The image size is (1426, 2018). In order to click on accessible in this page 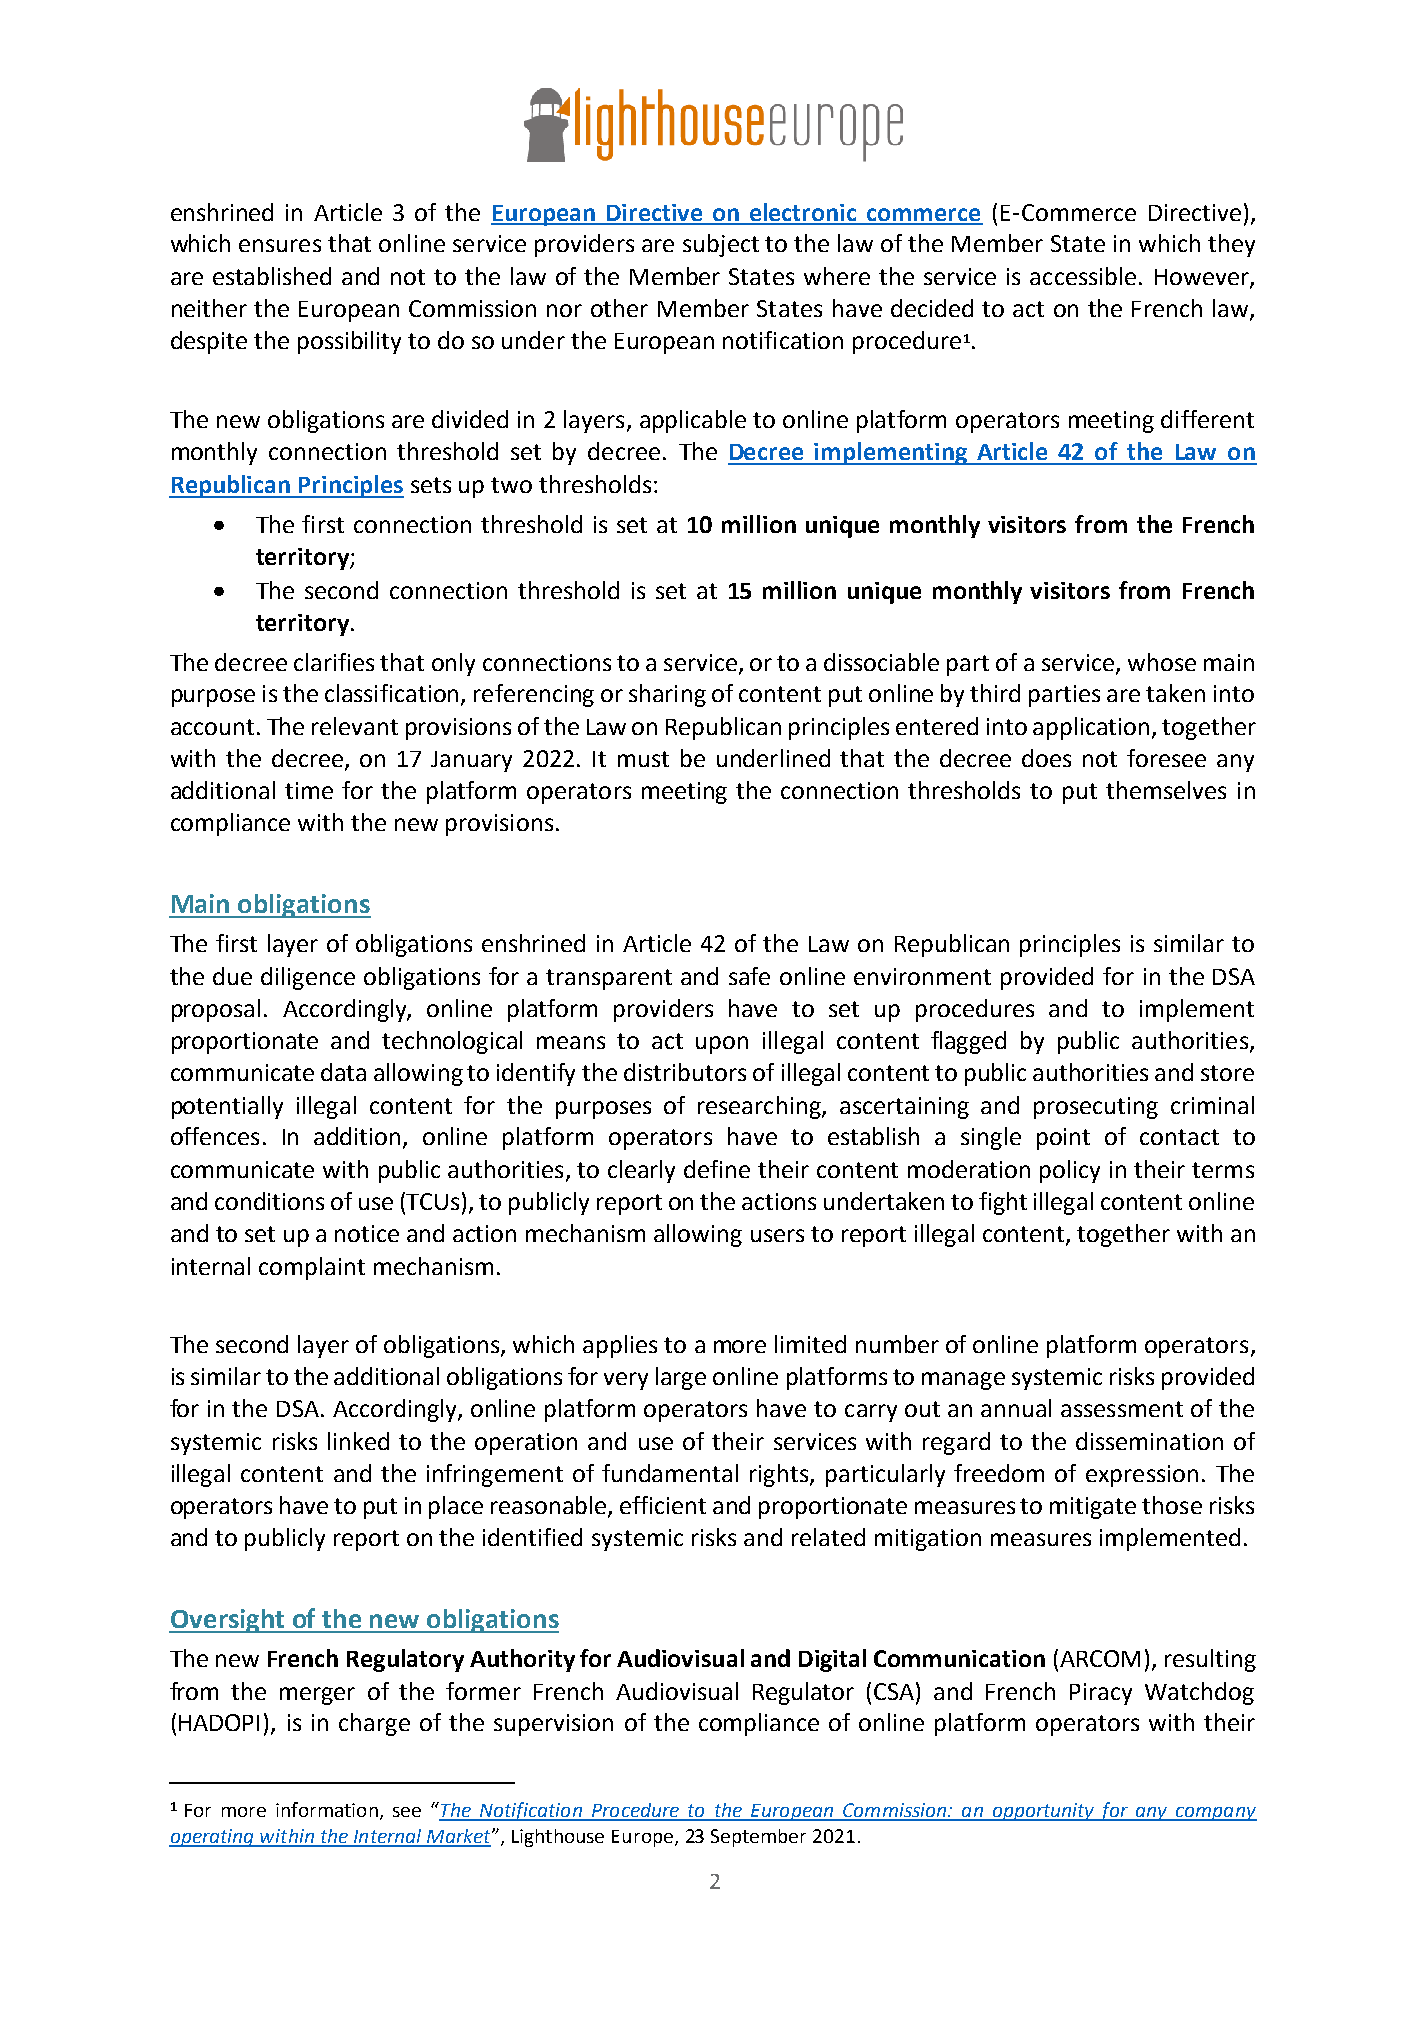, I will do `click(1083, 276)`.
